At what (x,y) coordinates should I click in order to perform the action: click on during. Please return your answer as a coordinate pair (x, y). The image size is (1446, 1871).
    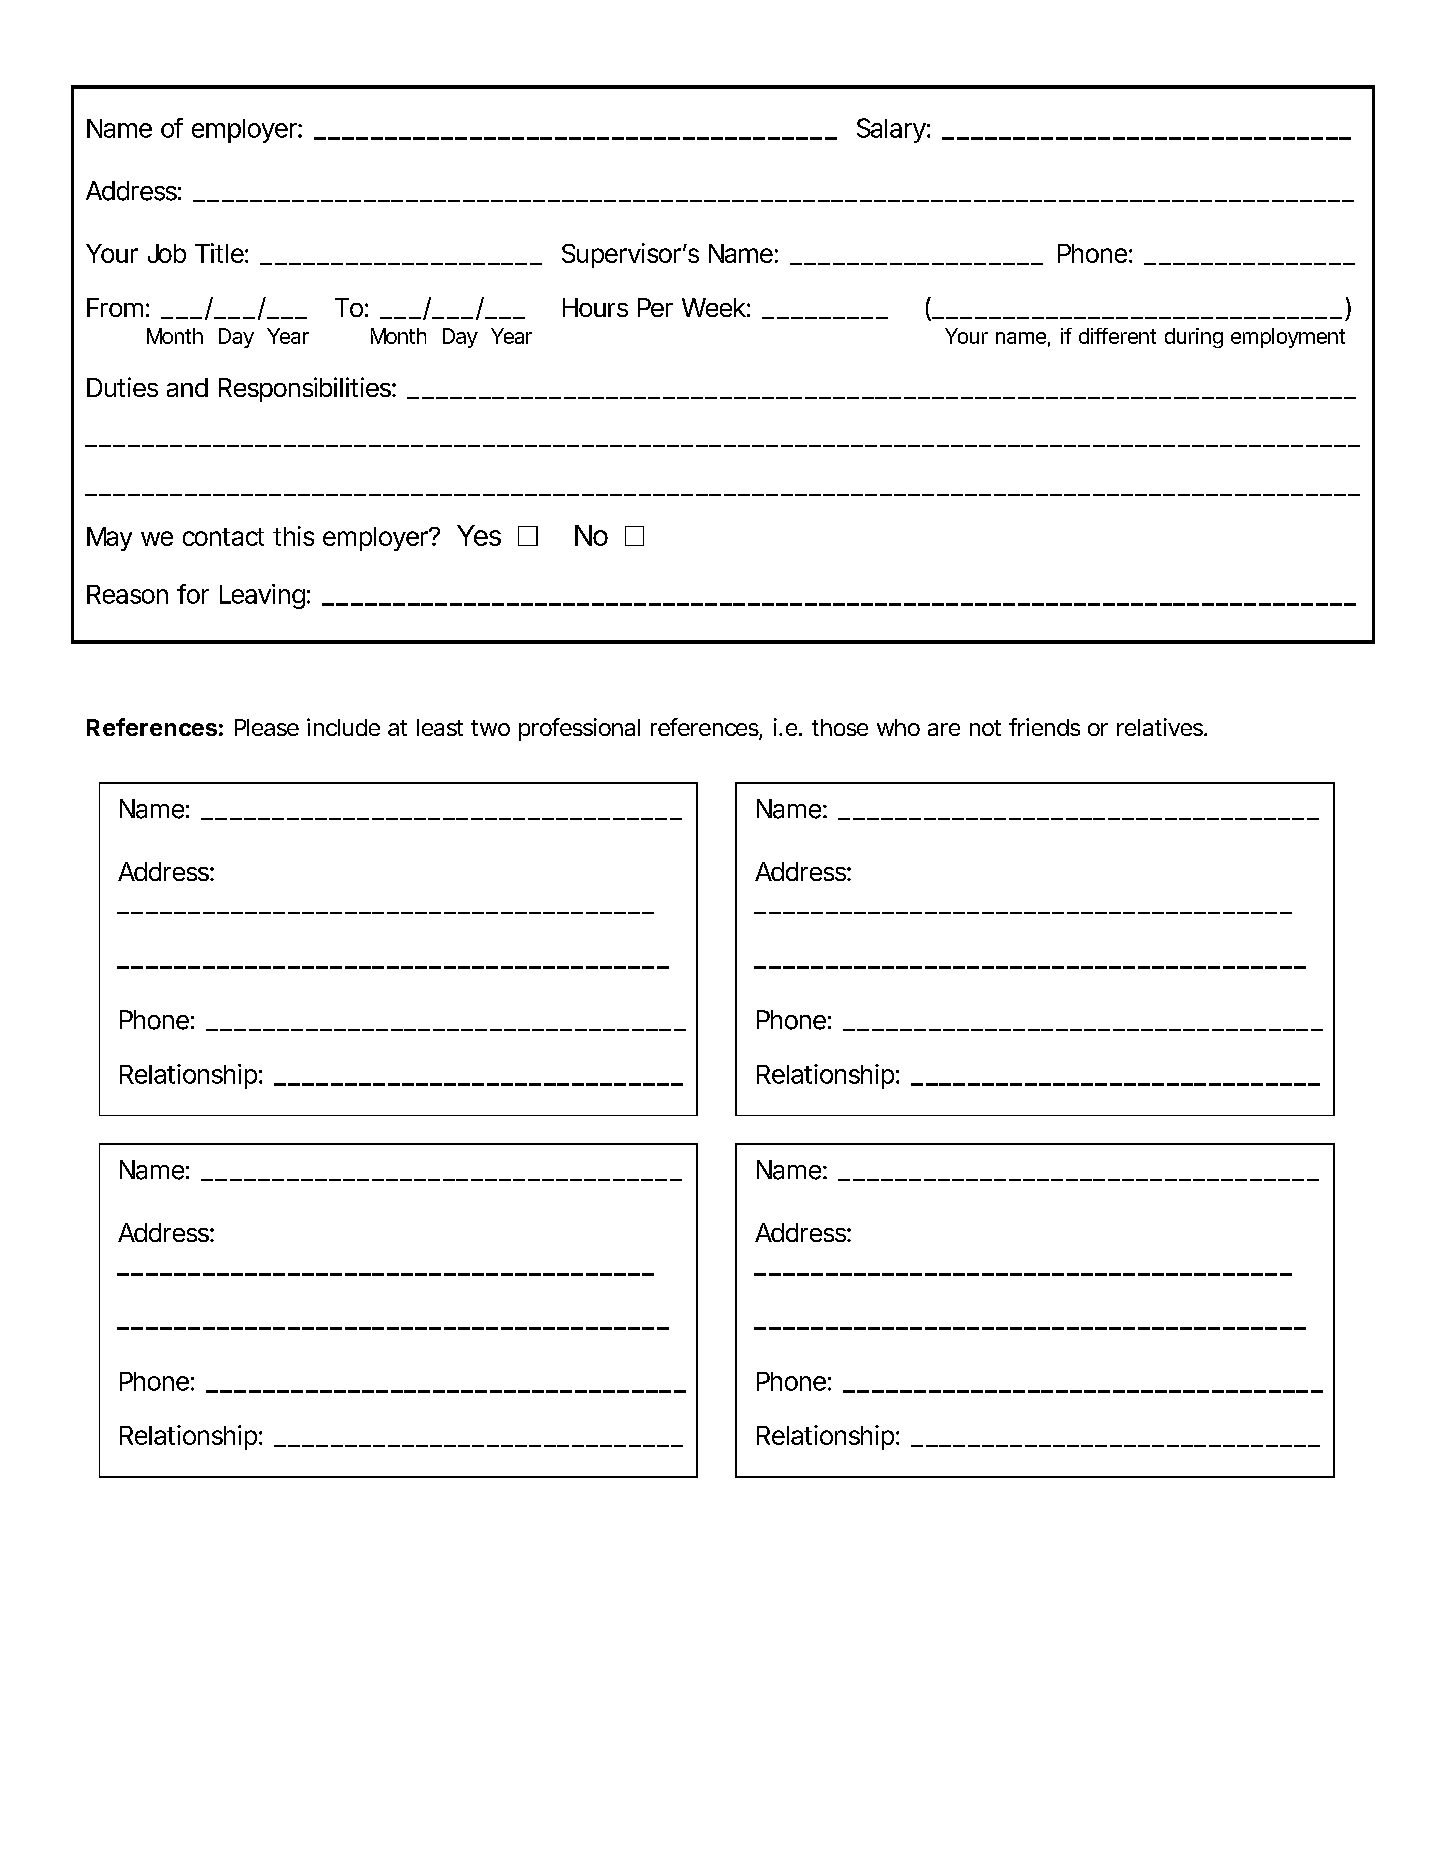
    Looking at the image, I should click on (1194, 338).
